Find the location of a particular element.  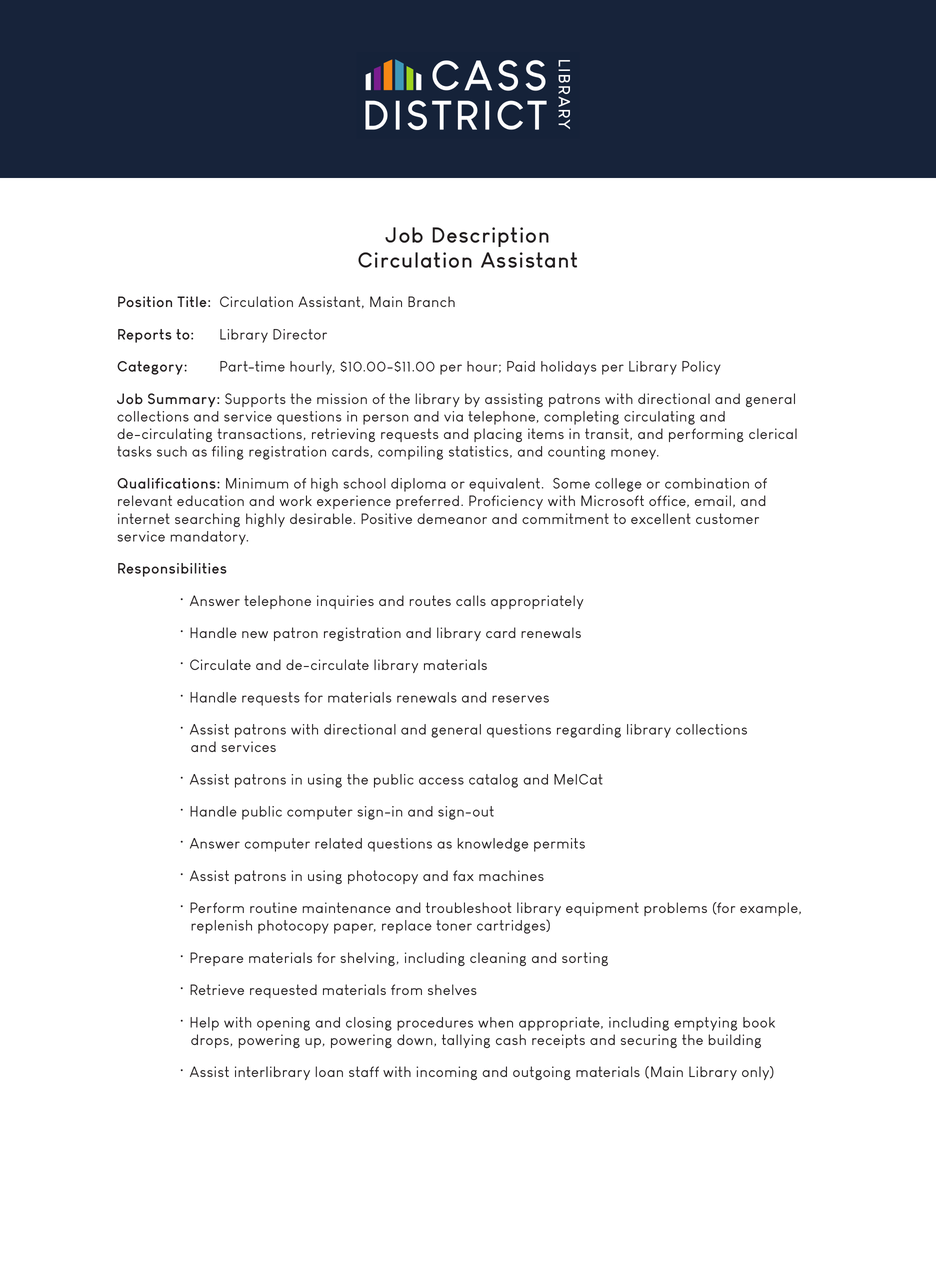

Responsibilities is located at coordinates (172, 570).
